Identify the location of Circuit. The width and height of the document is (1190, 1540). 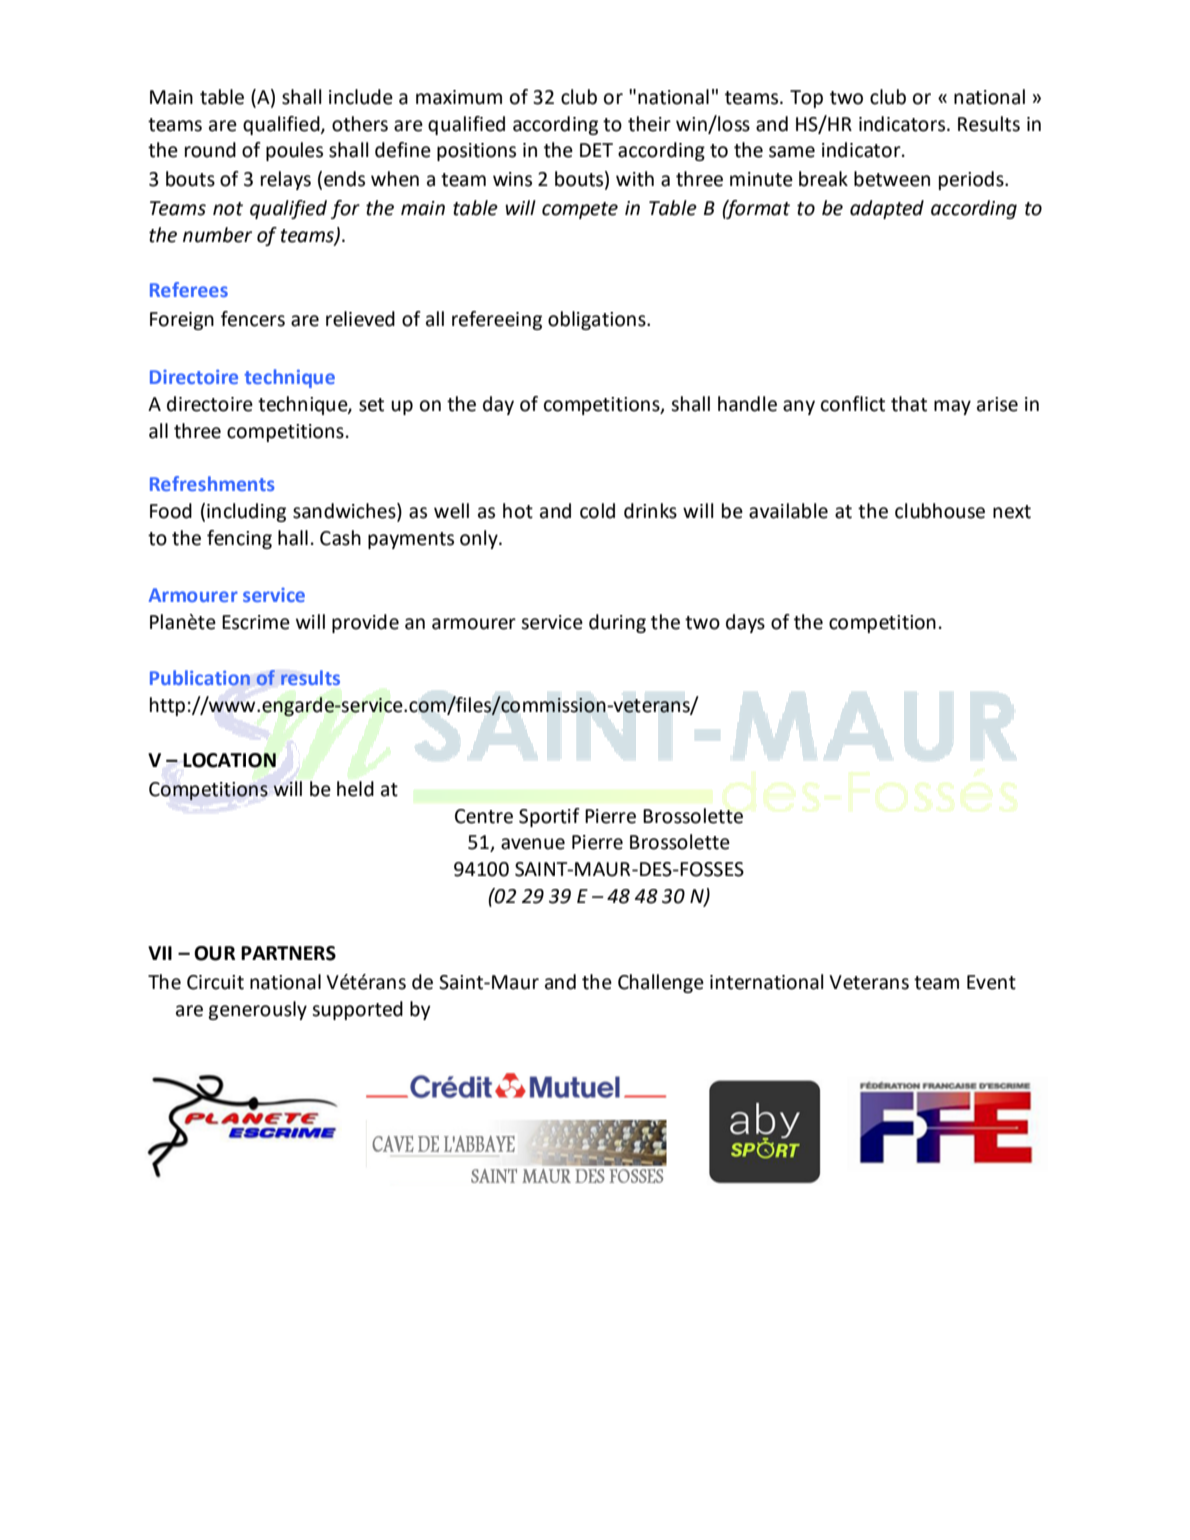
(215, 982).
